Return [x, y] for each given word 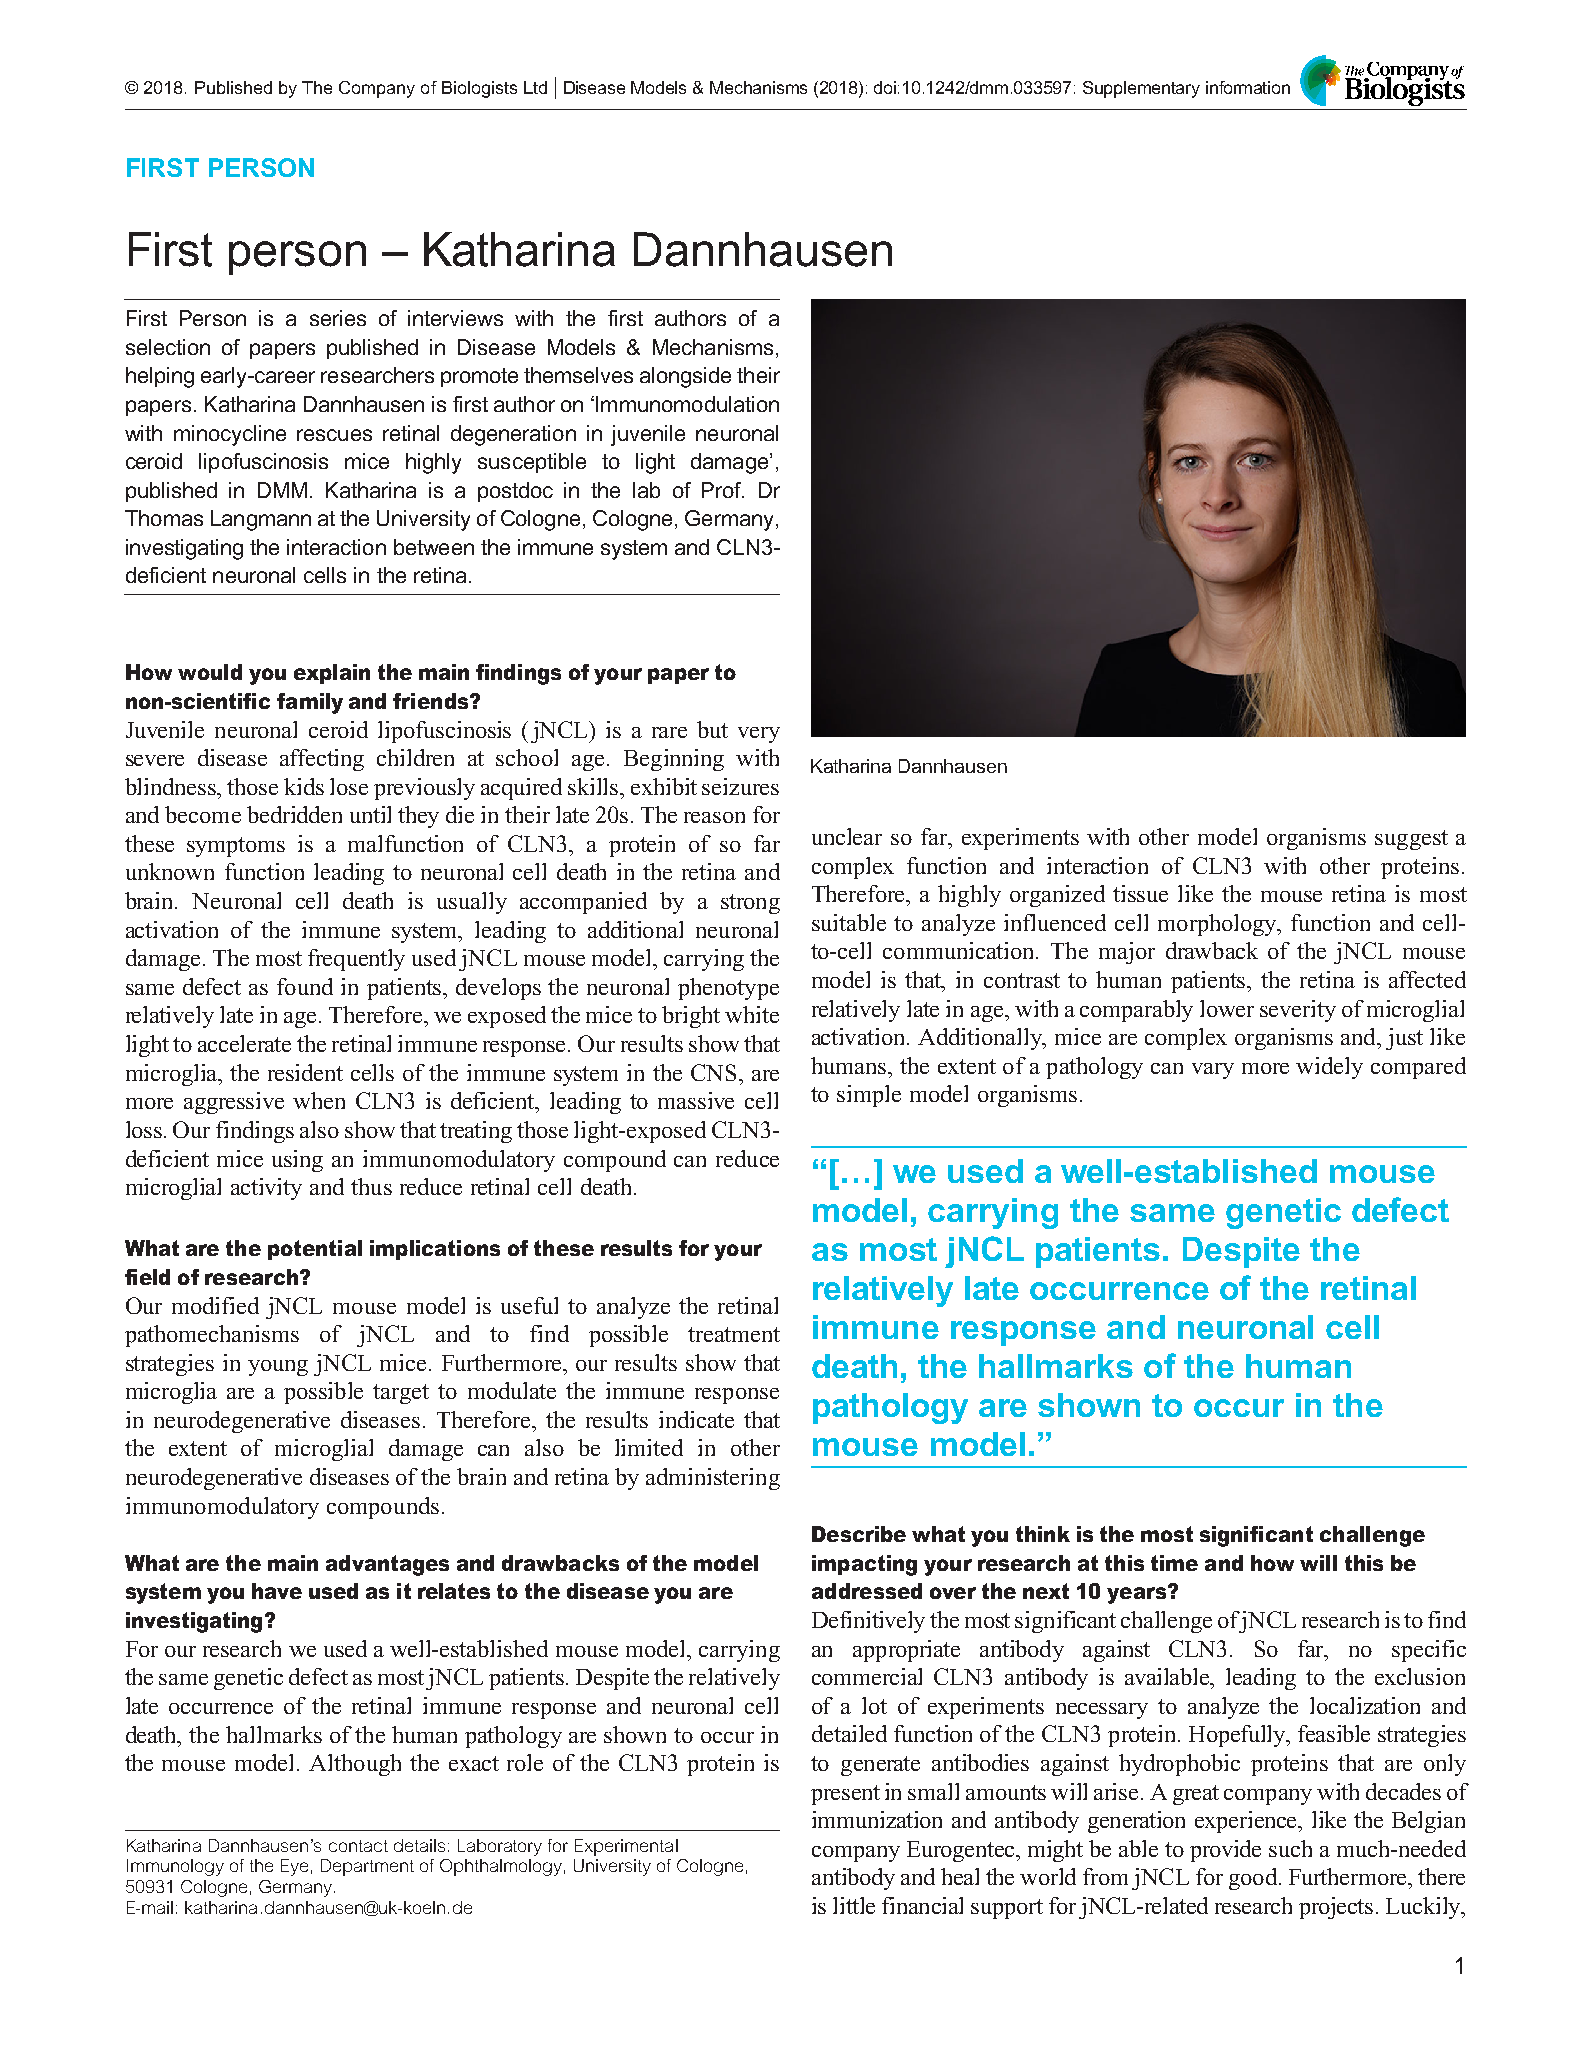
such [1290, 1848]
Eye [294, 1867]
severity [1298, 1011]
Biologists [479, 89]
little [854, 1905]
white [752, 1014]
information [1248, 87]
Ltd [535, 87]
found [305, 986]
